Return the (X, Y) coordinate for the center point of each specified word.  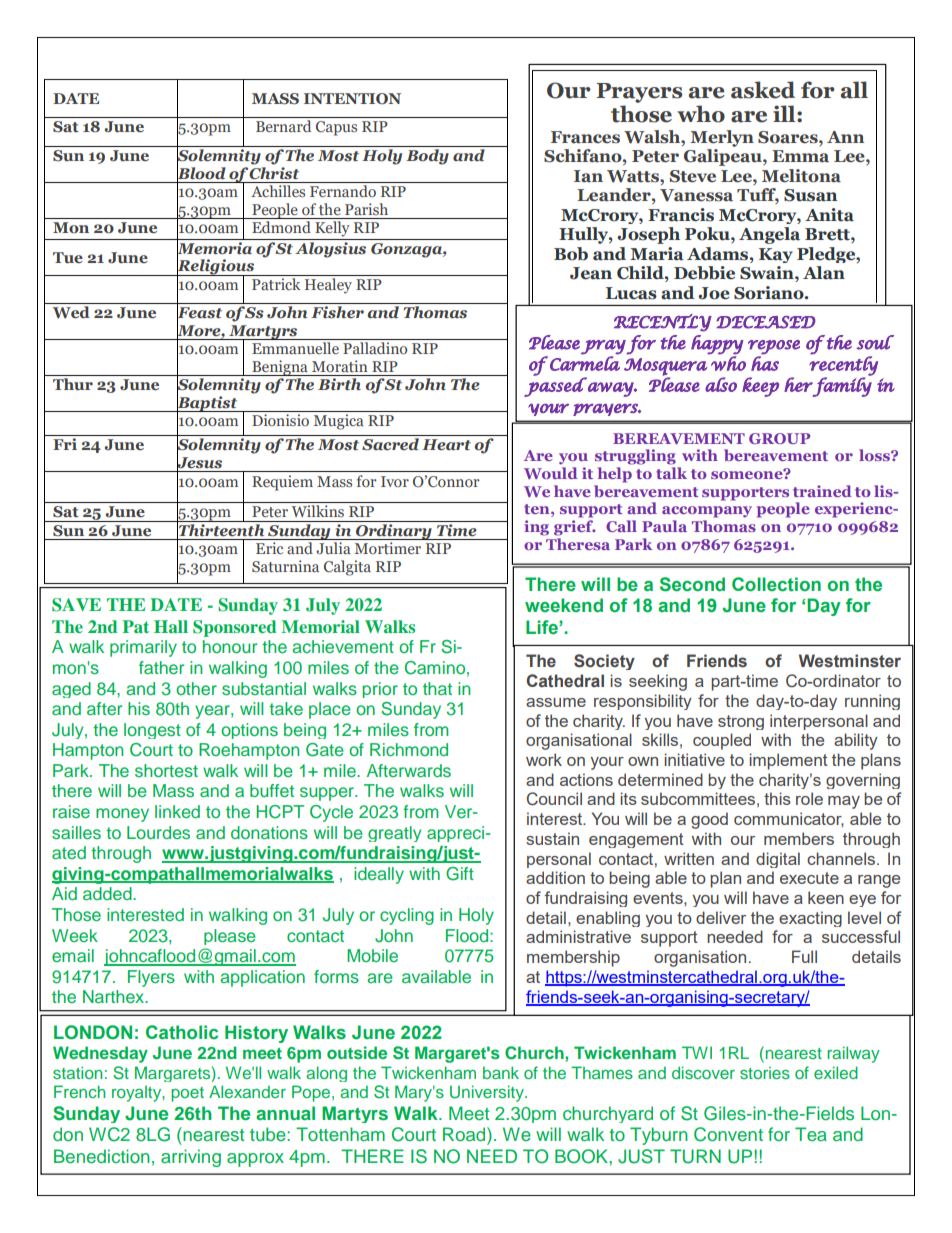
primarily (143, 648)
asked (763, 90)
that (437, 688)
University (488, 1093)
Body (427, 157)
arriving (191, 1158)
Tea (811, 1134)
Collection (776, 584)
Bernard (284, 124)
